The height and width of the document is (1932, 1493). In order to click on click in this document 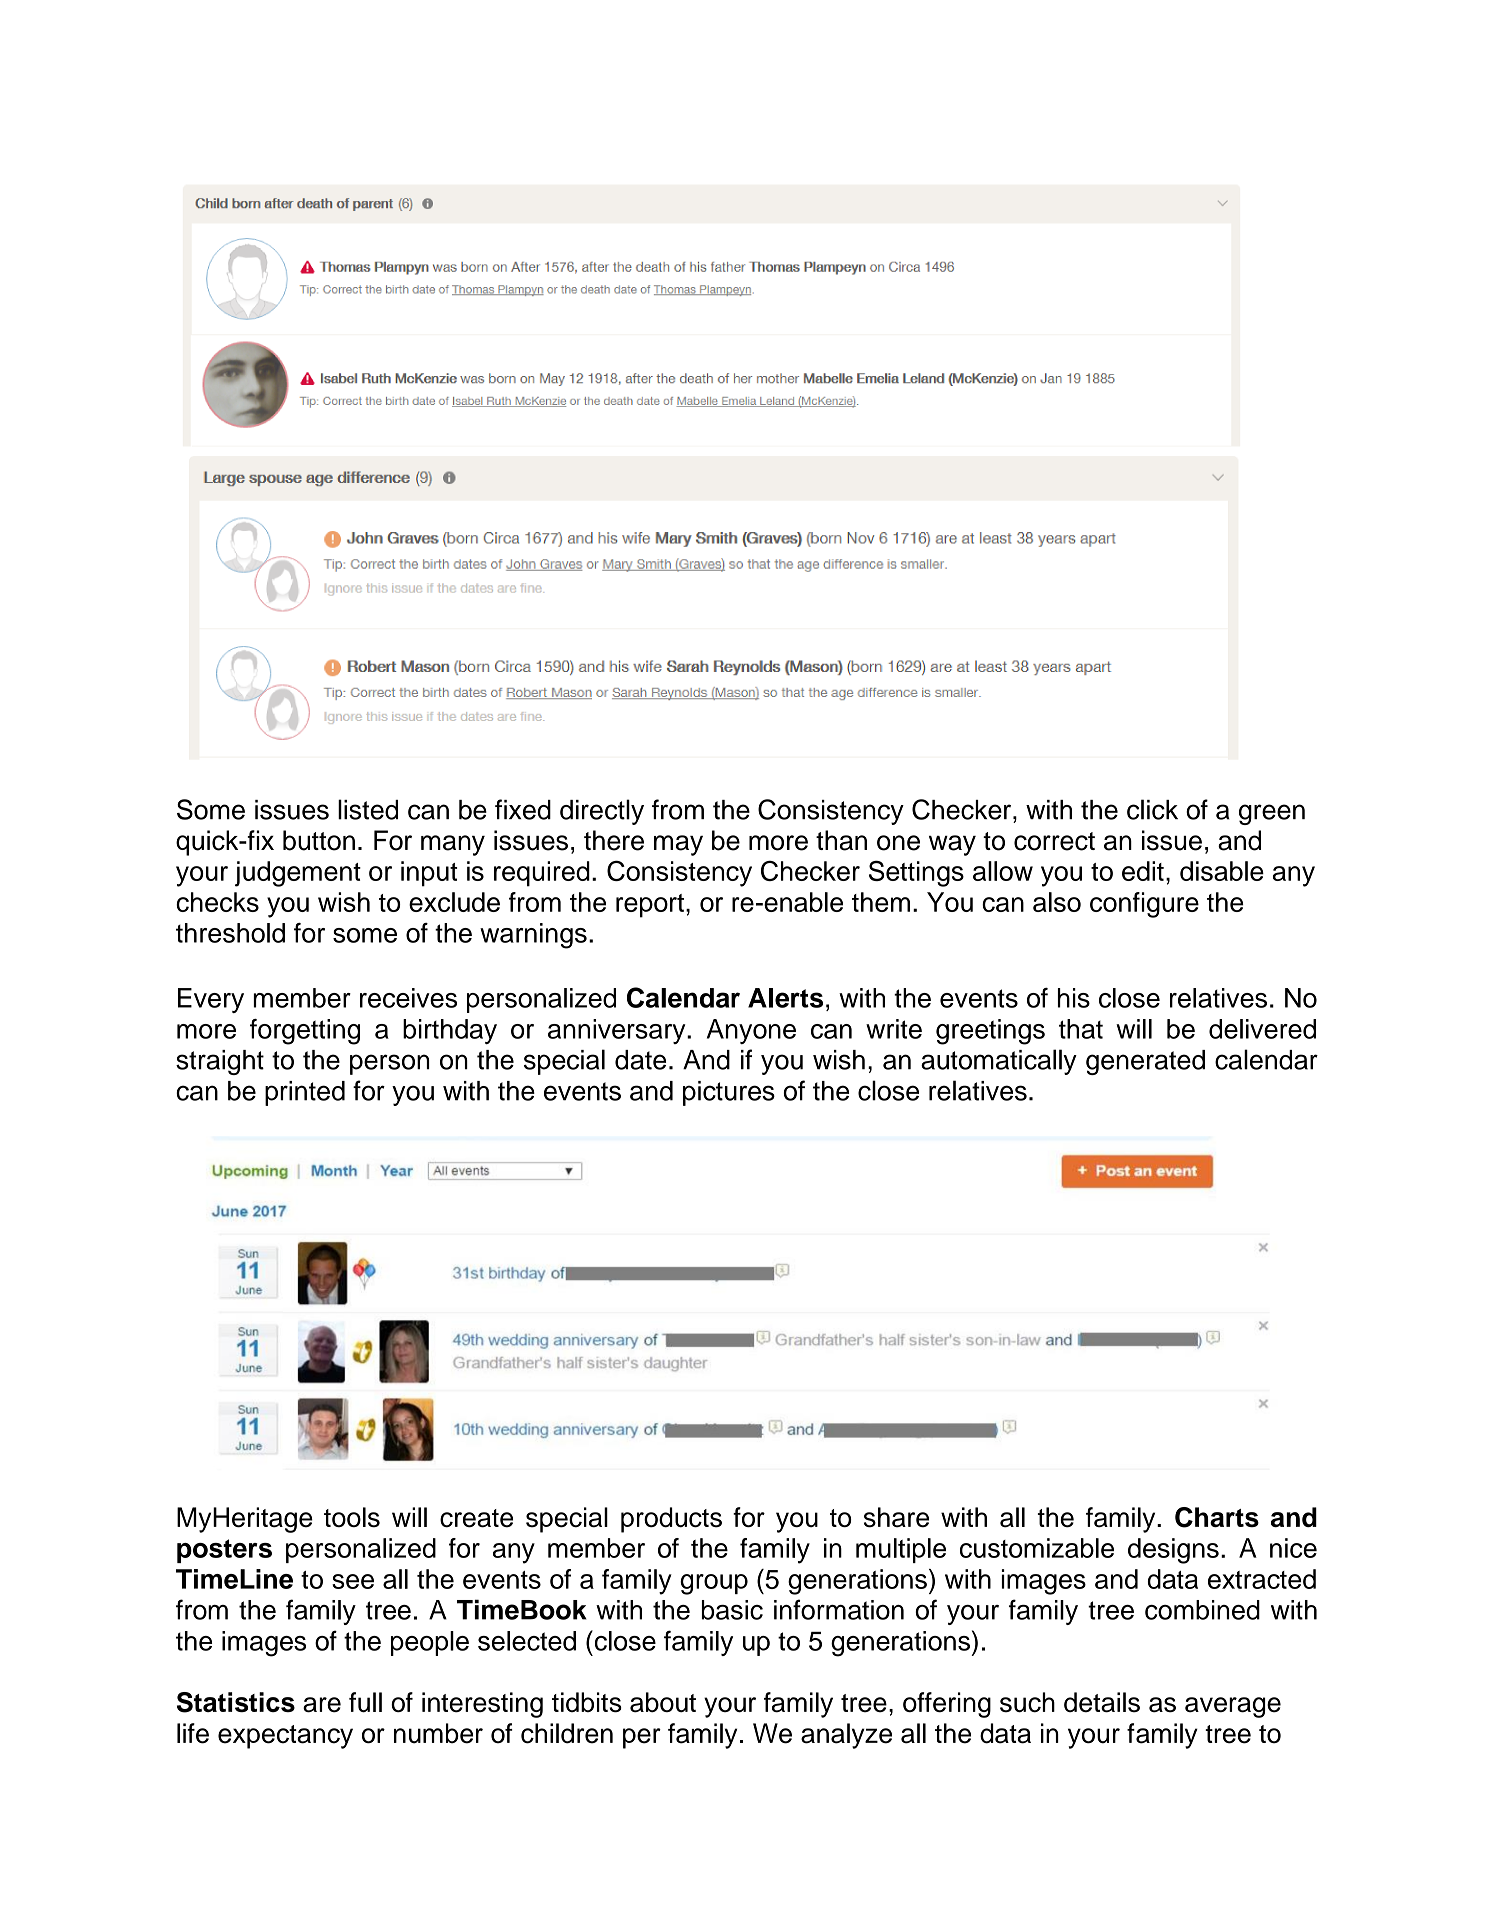, I will do `click(1152, 809)`.
